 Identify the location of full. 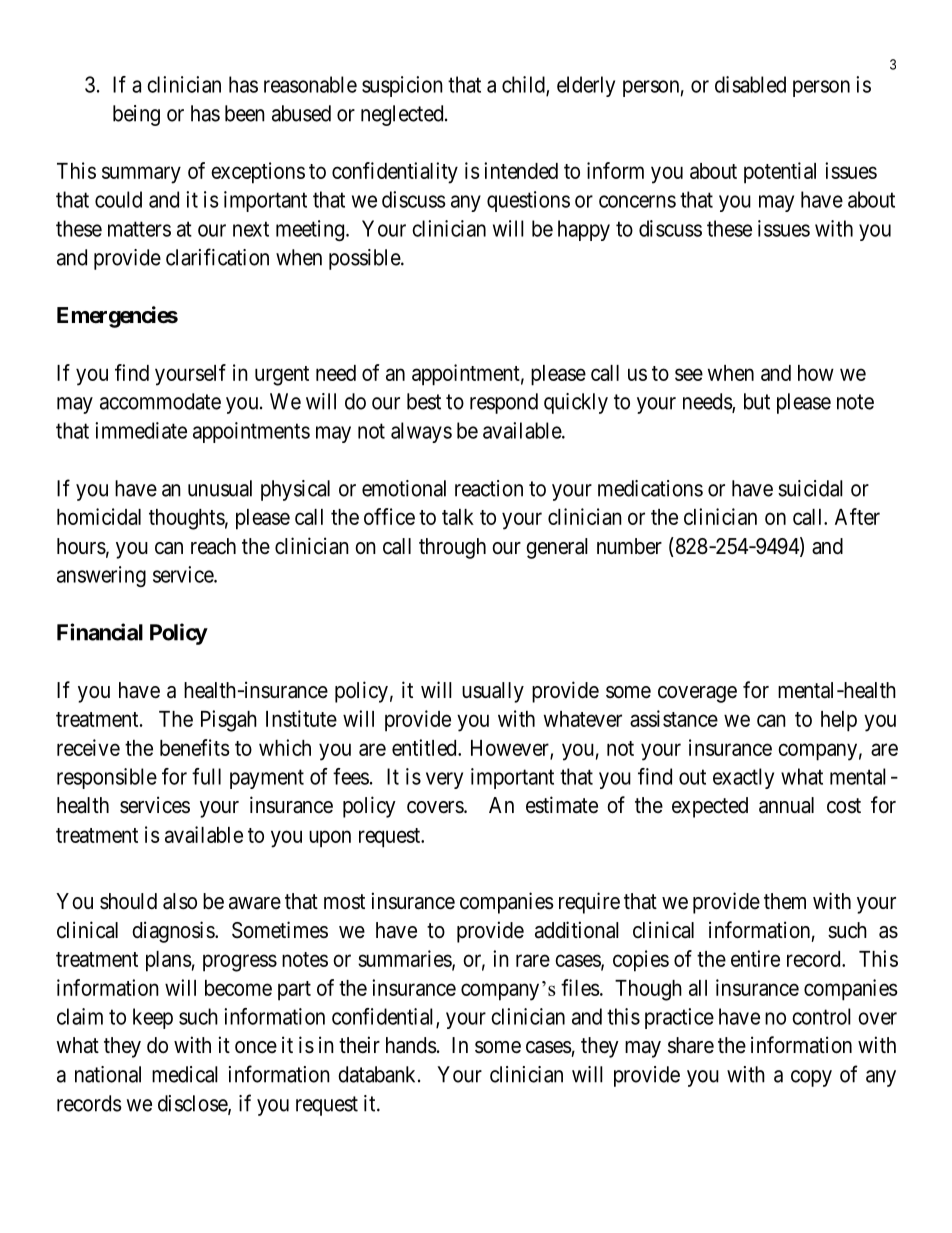
(206, 776).
